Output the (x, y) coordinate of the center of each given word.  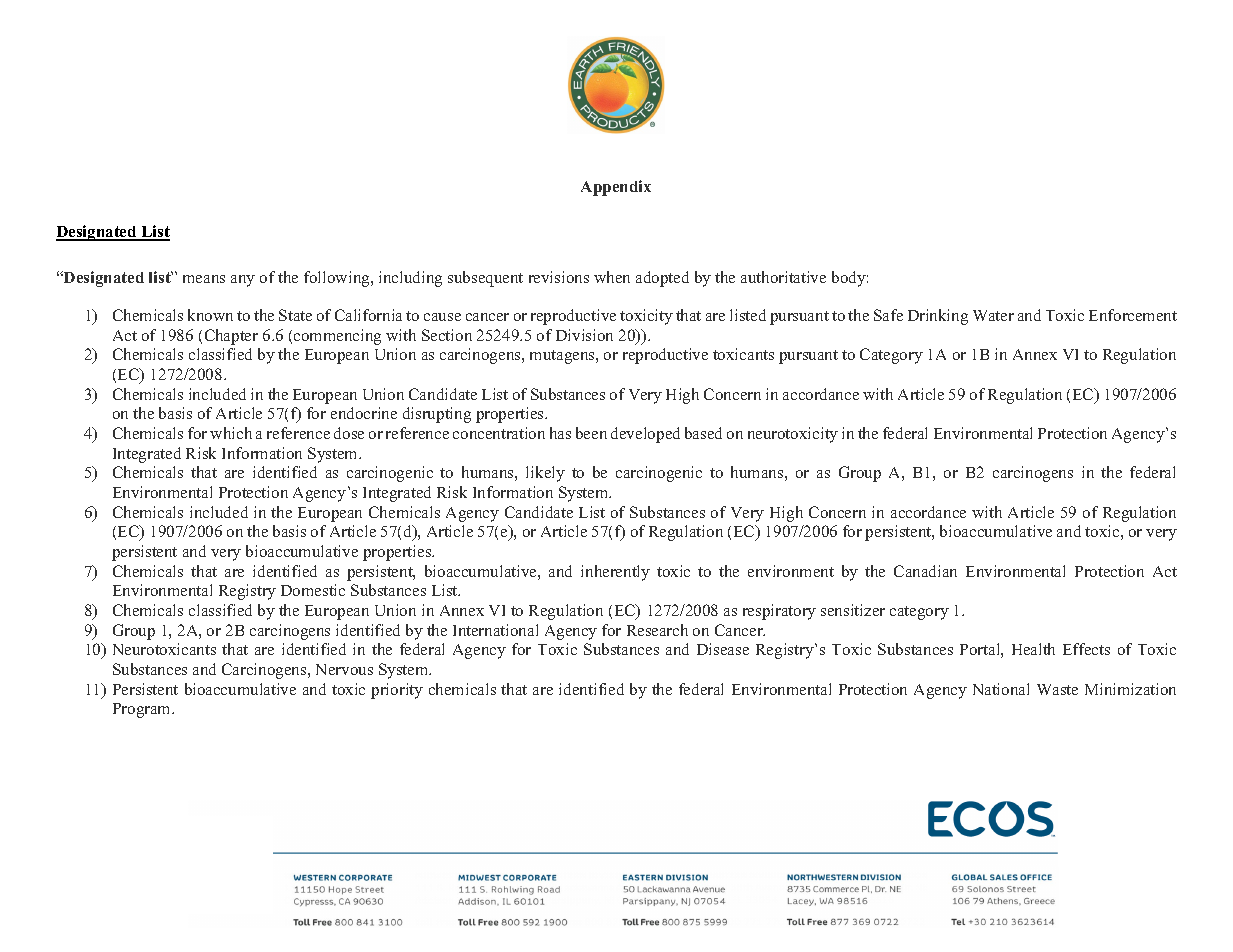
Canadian (925, 571)
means (204, 279)
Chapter (231, 337)
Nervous (344, 669)
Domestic (313, 590)
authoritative (783, 277)
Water (993, 315)
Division (584, 335)
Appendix (616, 188)
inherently (615, 573)
